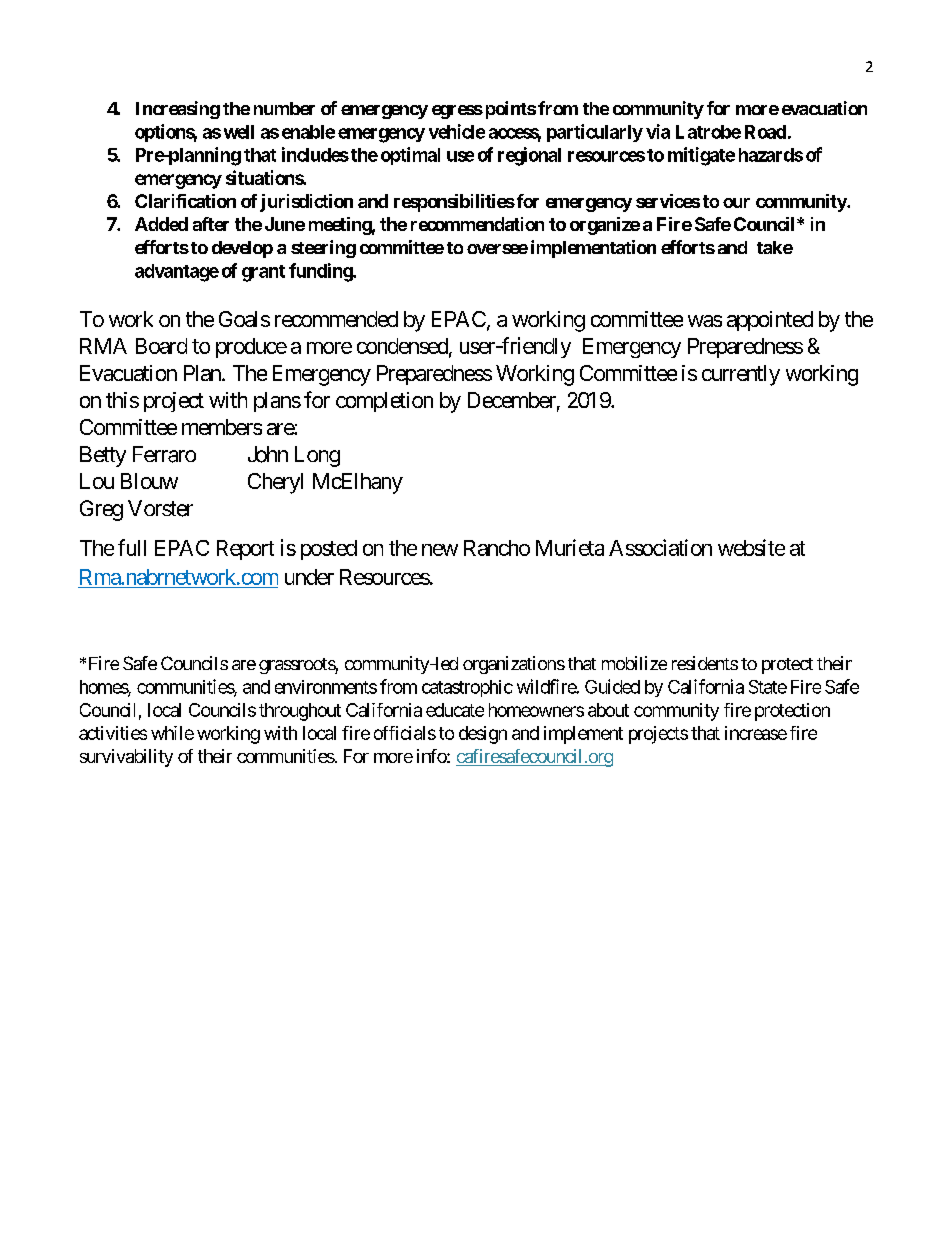 The image size is (952, 1233). What do you see at coordinates (177, 273) in the screenshot?
I see `advantage` at bounding box center [177, 273].
